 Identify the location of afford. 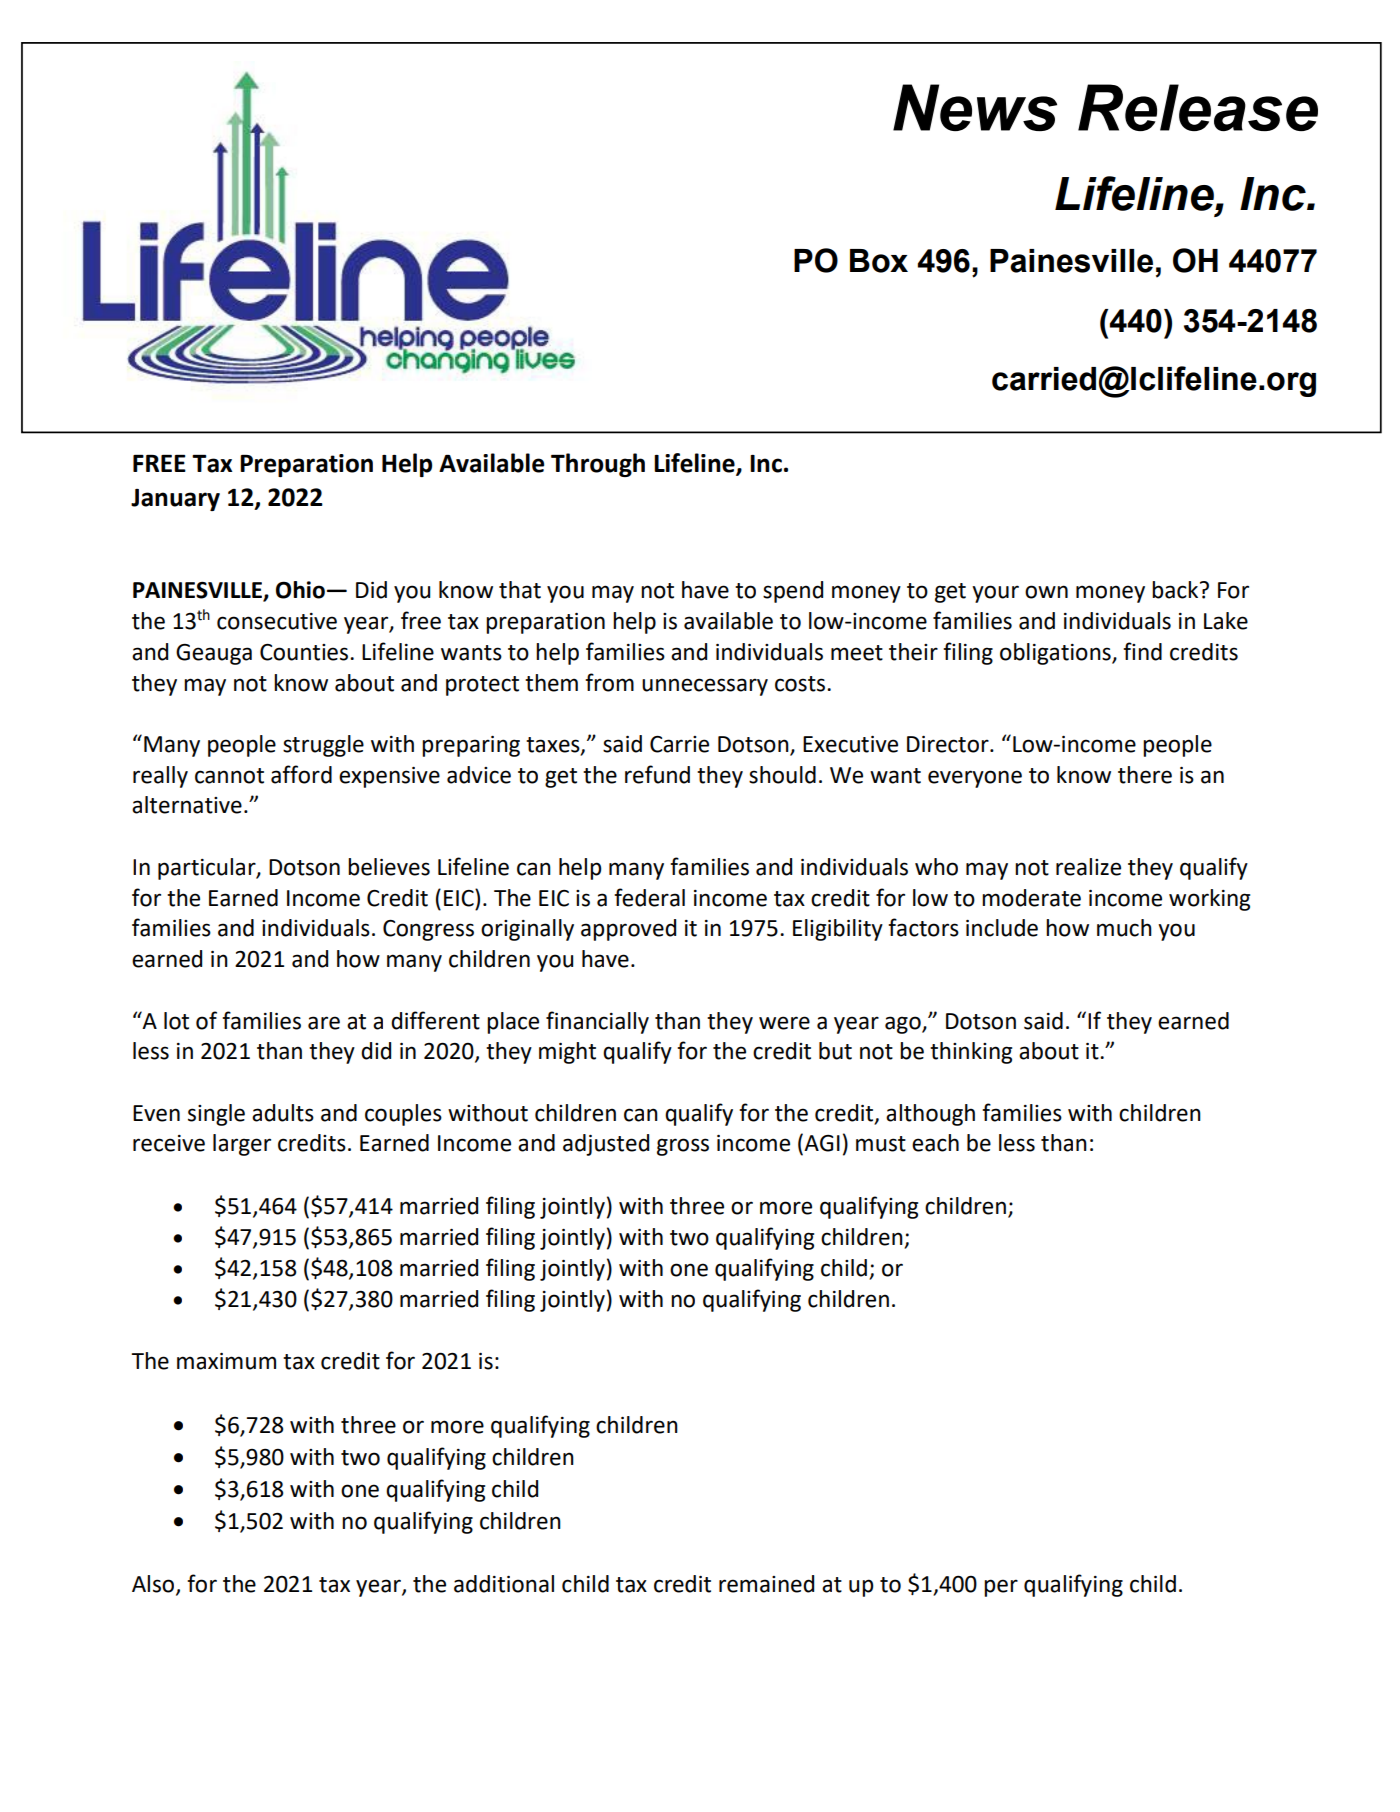
(301, 774).
